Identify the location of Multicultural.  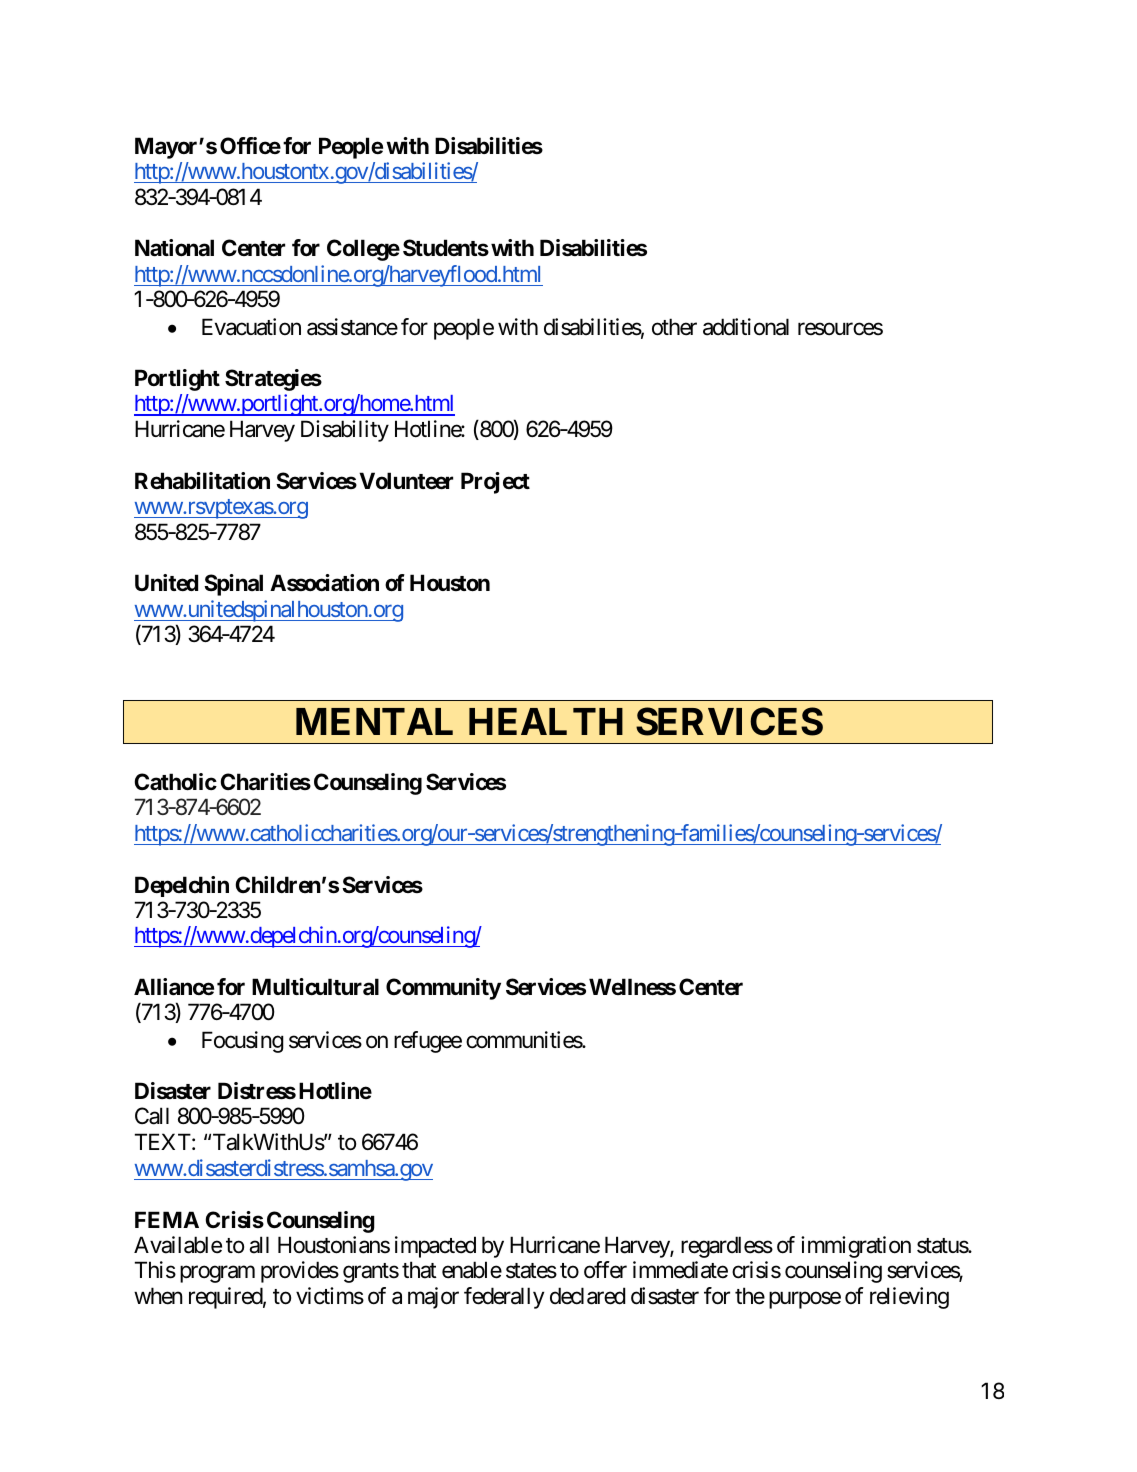
(315, 987).
